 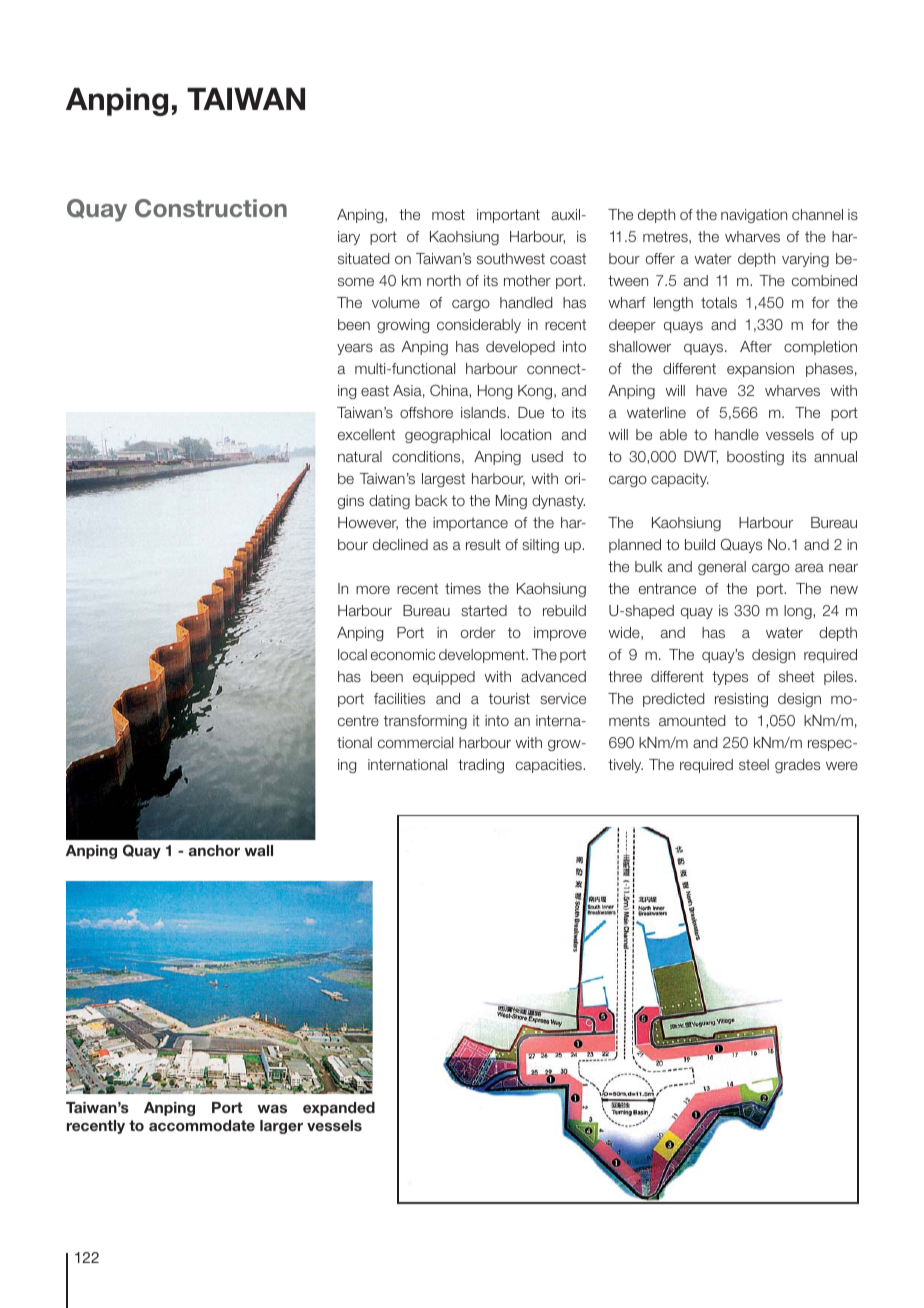 I want to click on grades, so click(x=797, y=766).
